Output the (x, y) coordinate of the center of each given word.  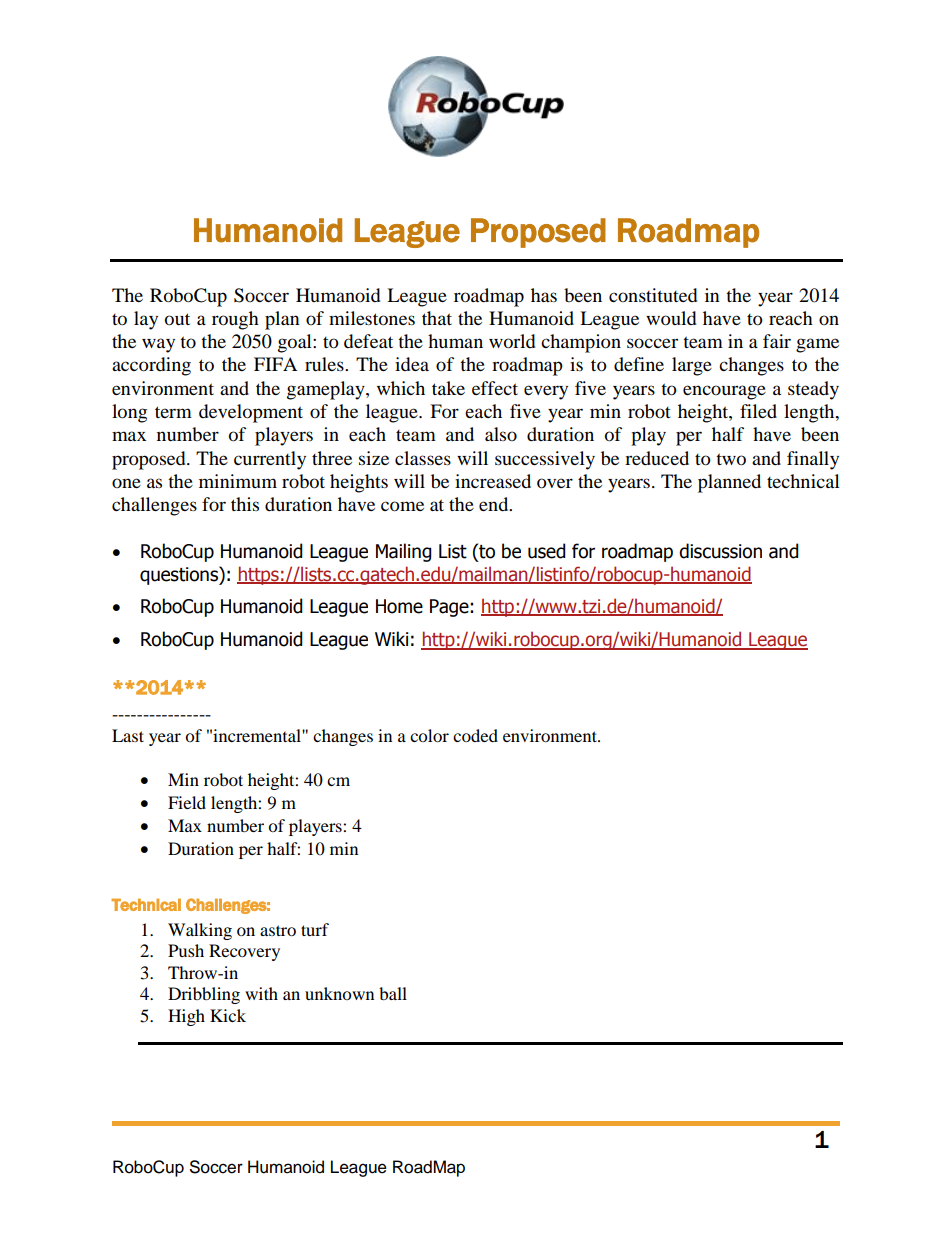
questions (180, 575)
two (731, 459)
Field (187, 802)
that (437, 318)
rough (235, 320)
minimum (238, 481)
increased (493, 481)
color (429, 735)
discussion (720, 551)
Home (399, 606)
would (671, 318)
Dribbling (204, 995)
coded (475, 735)
